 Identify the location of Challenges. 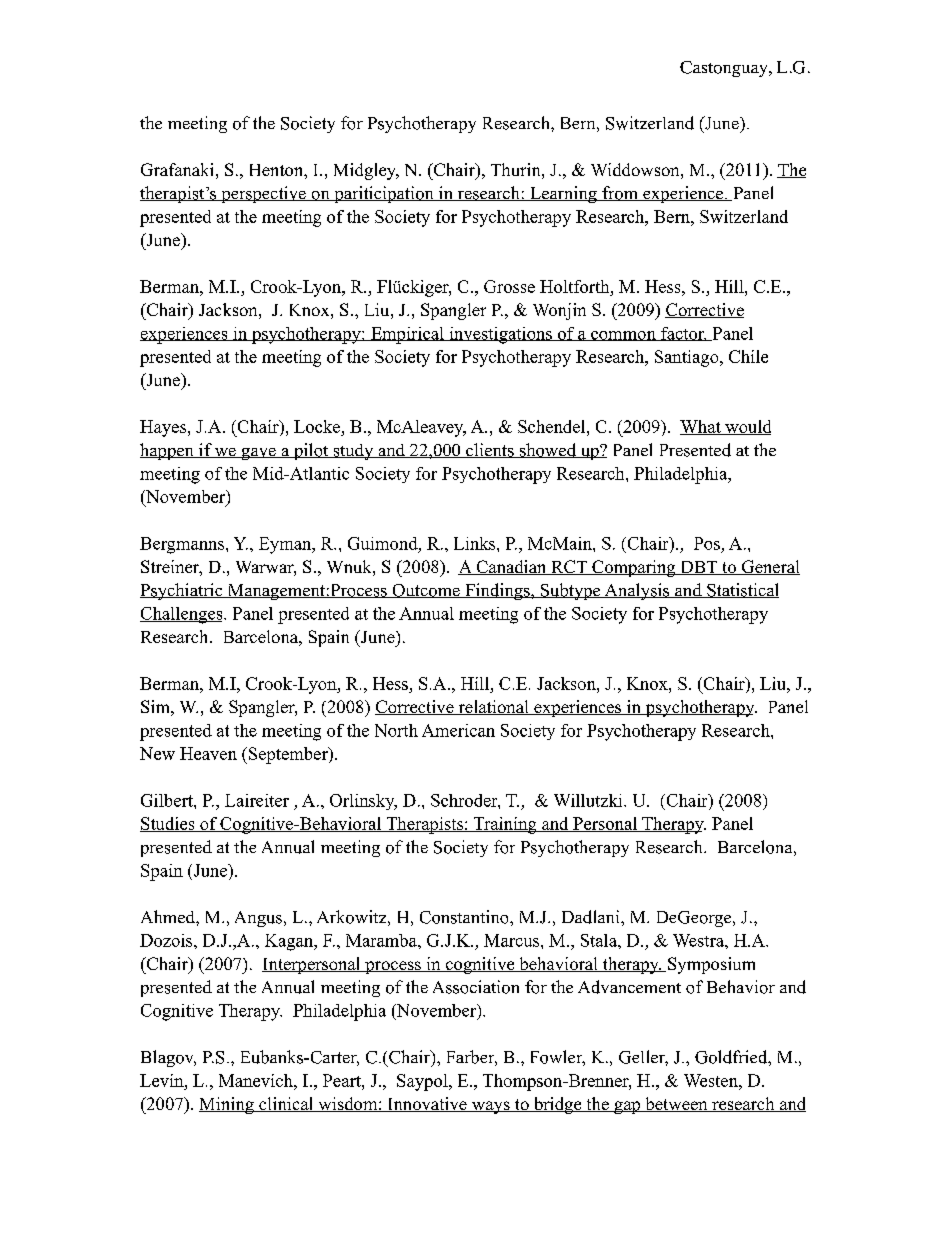
(182, 615).
